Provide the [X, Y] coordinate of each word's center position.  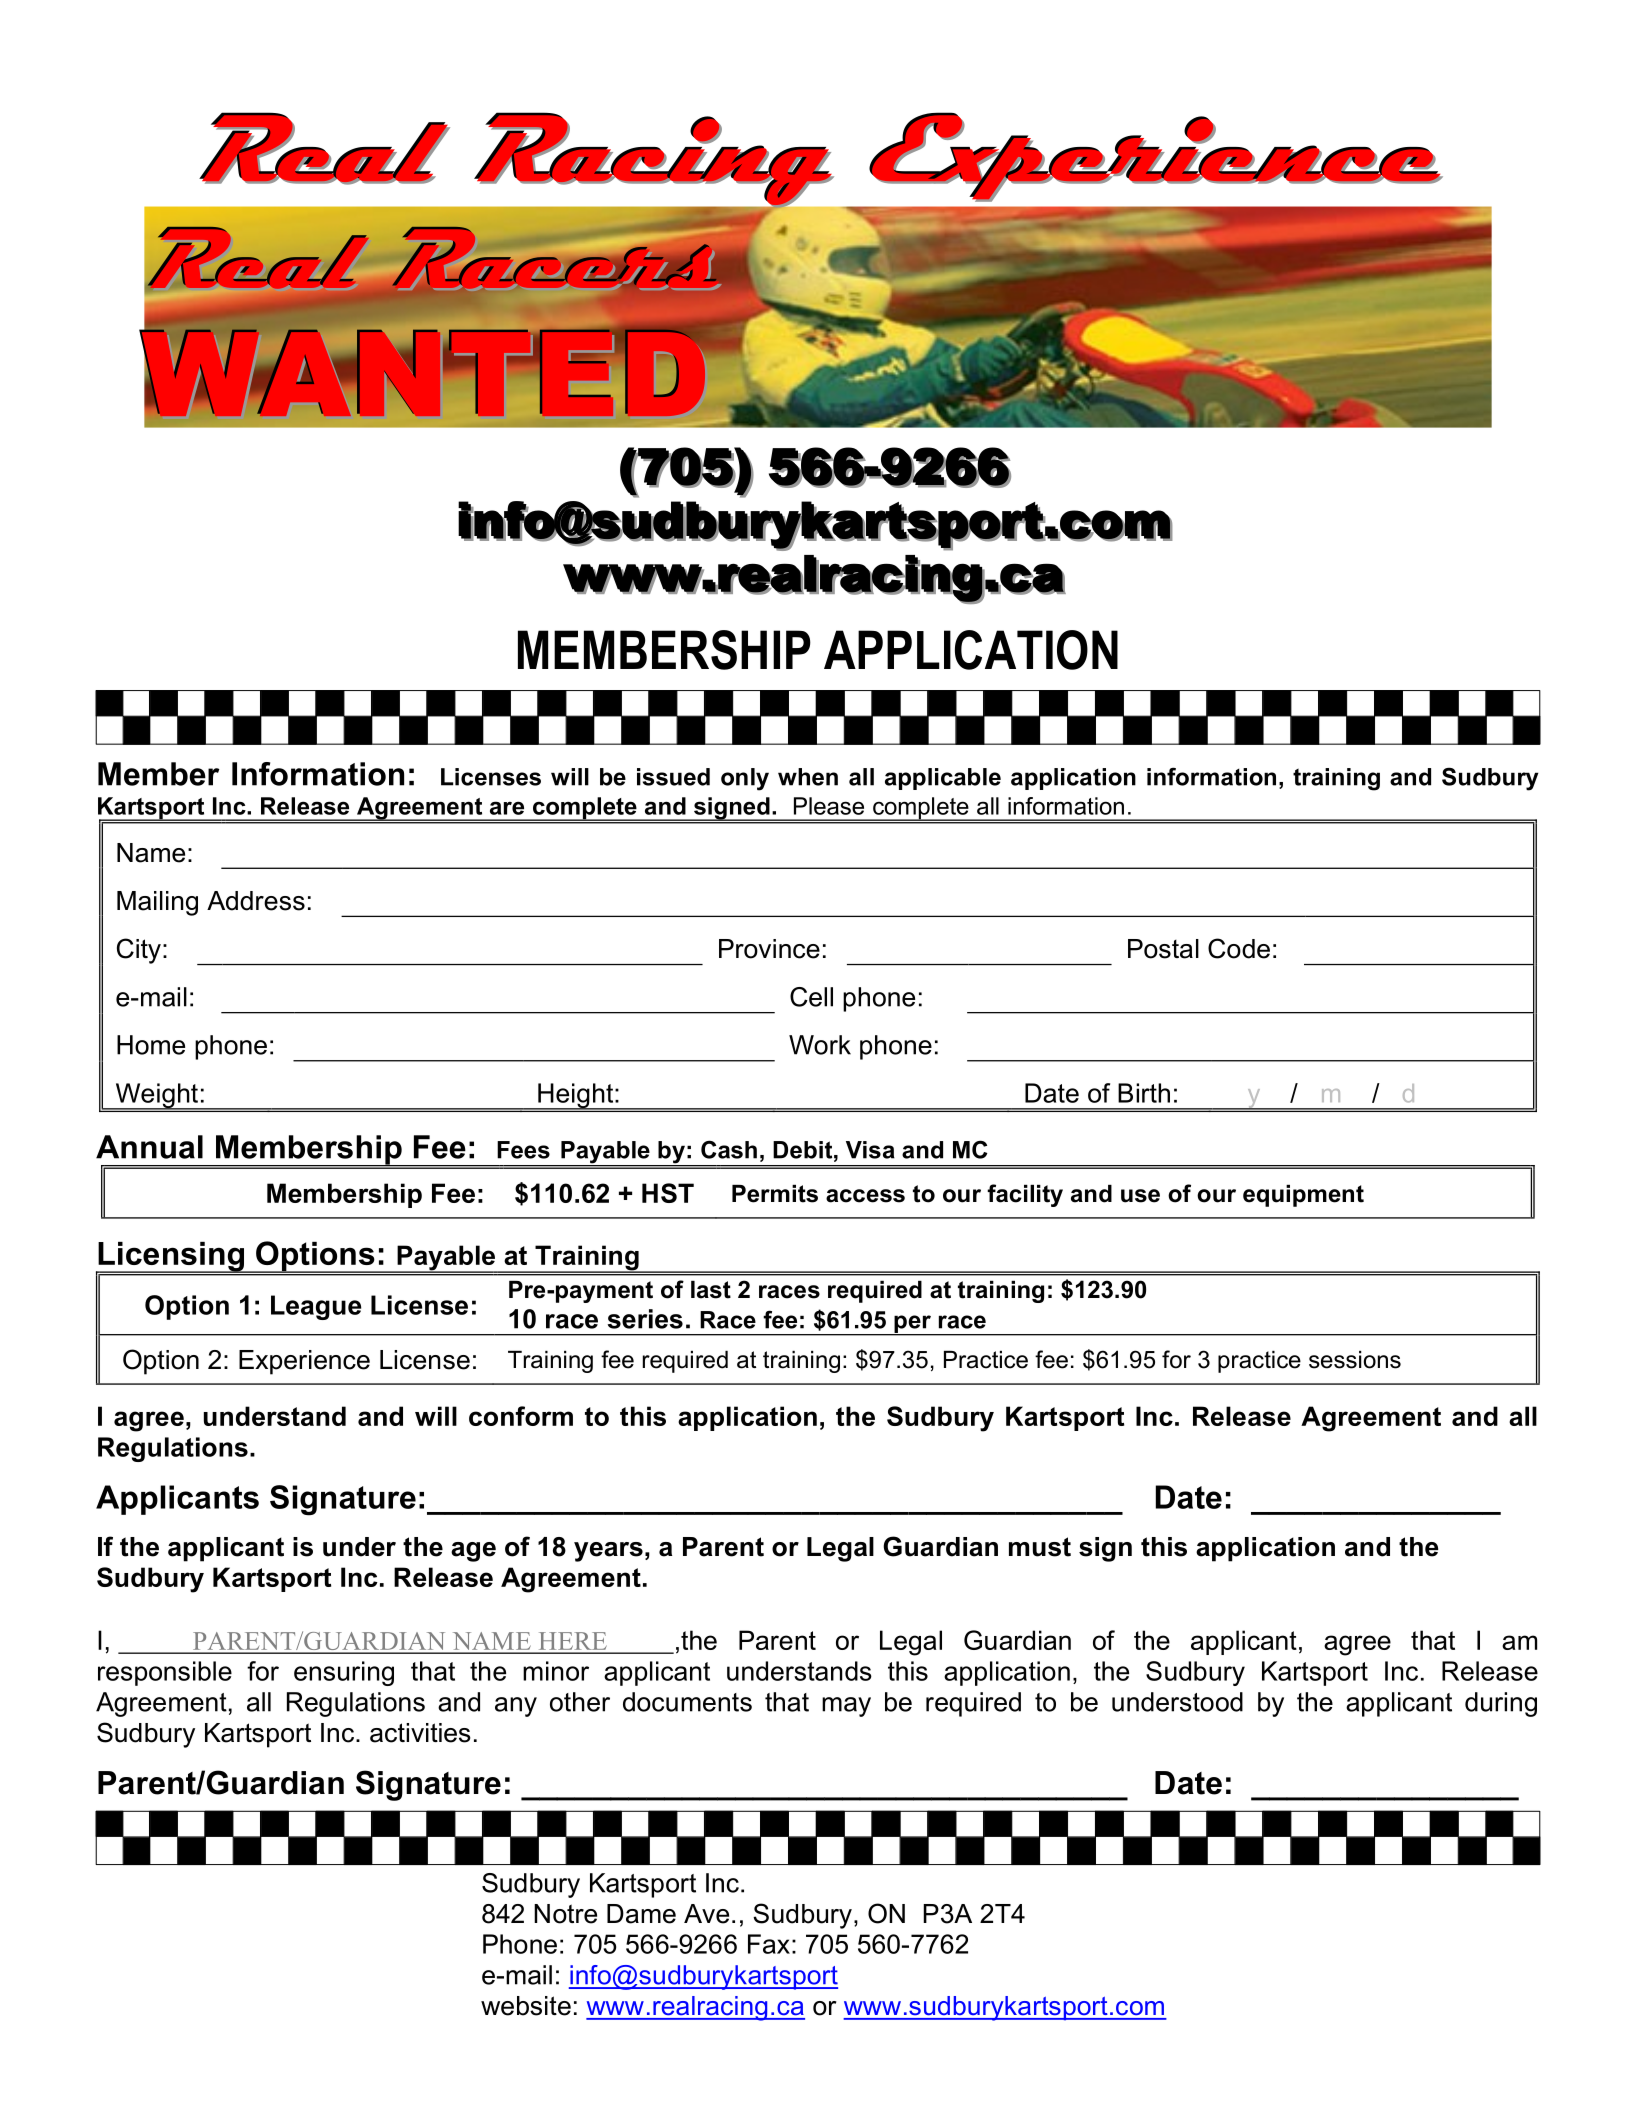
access [865, 1196]
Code [1239, 948]
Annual [149, 1147]
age [473, 1552]
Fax [769, 1944]
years [608, 1552]
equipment [1303, 1196]
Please [829, 806]
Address [256, 901]
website [526, 2006]
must [1040, 1547]
